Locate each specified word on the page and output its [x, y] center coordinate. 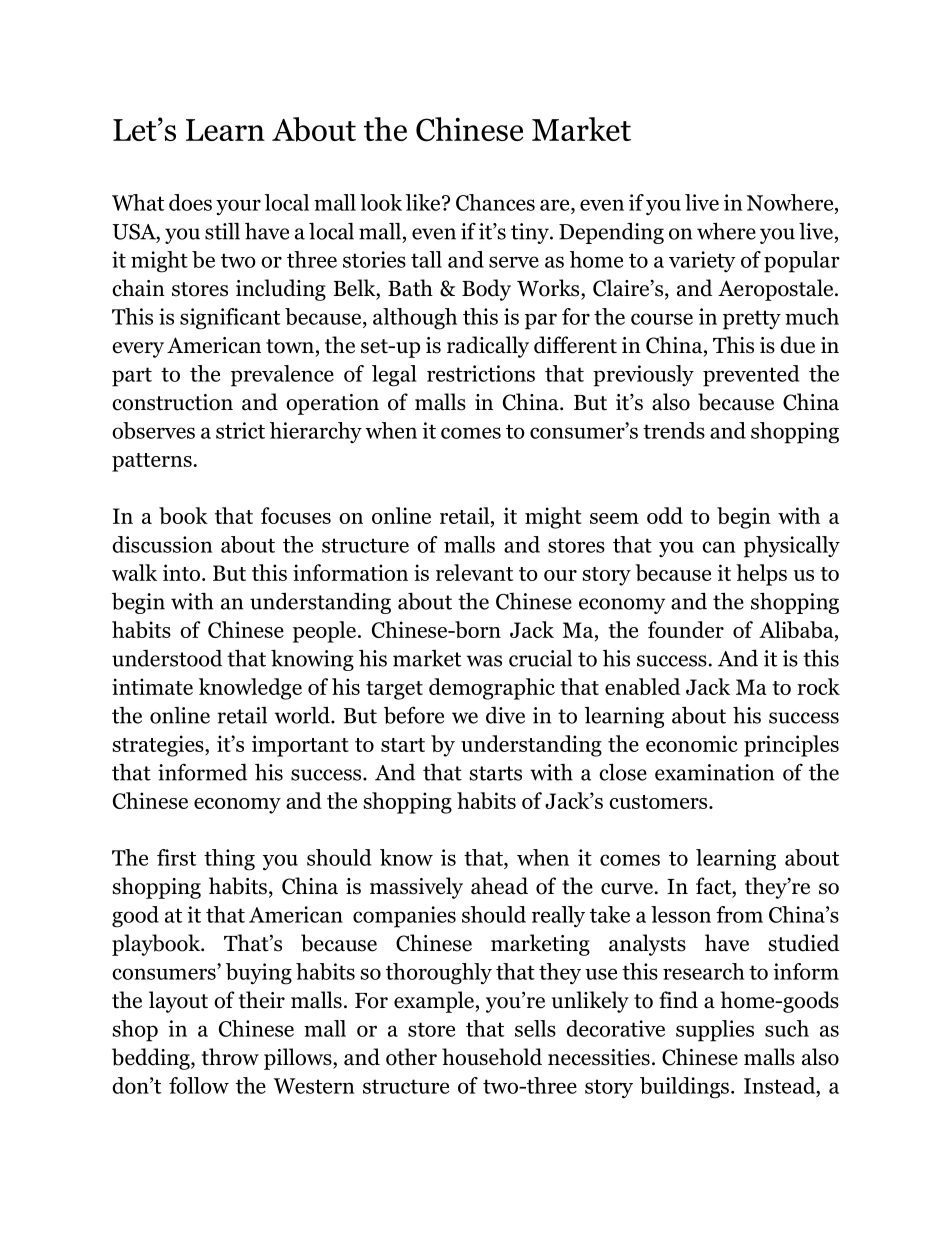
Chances [495, 202]
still [222, 231]
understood [167, 658]
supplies [715, 1031]
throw [230, 1057]
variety [702, 261]
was [484, 661]
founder [686, 629]
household [492, 1057]
